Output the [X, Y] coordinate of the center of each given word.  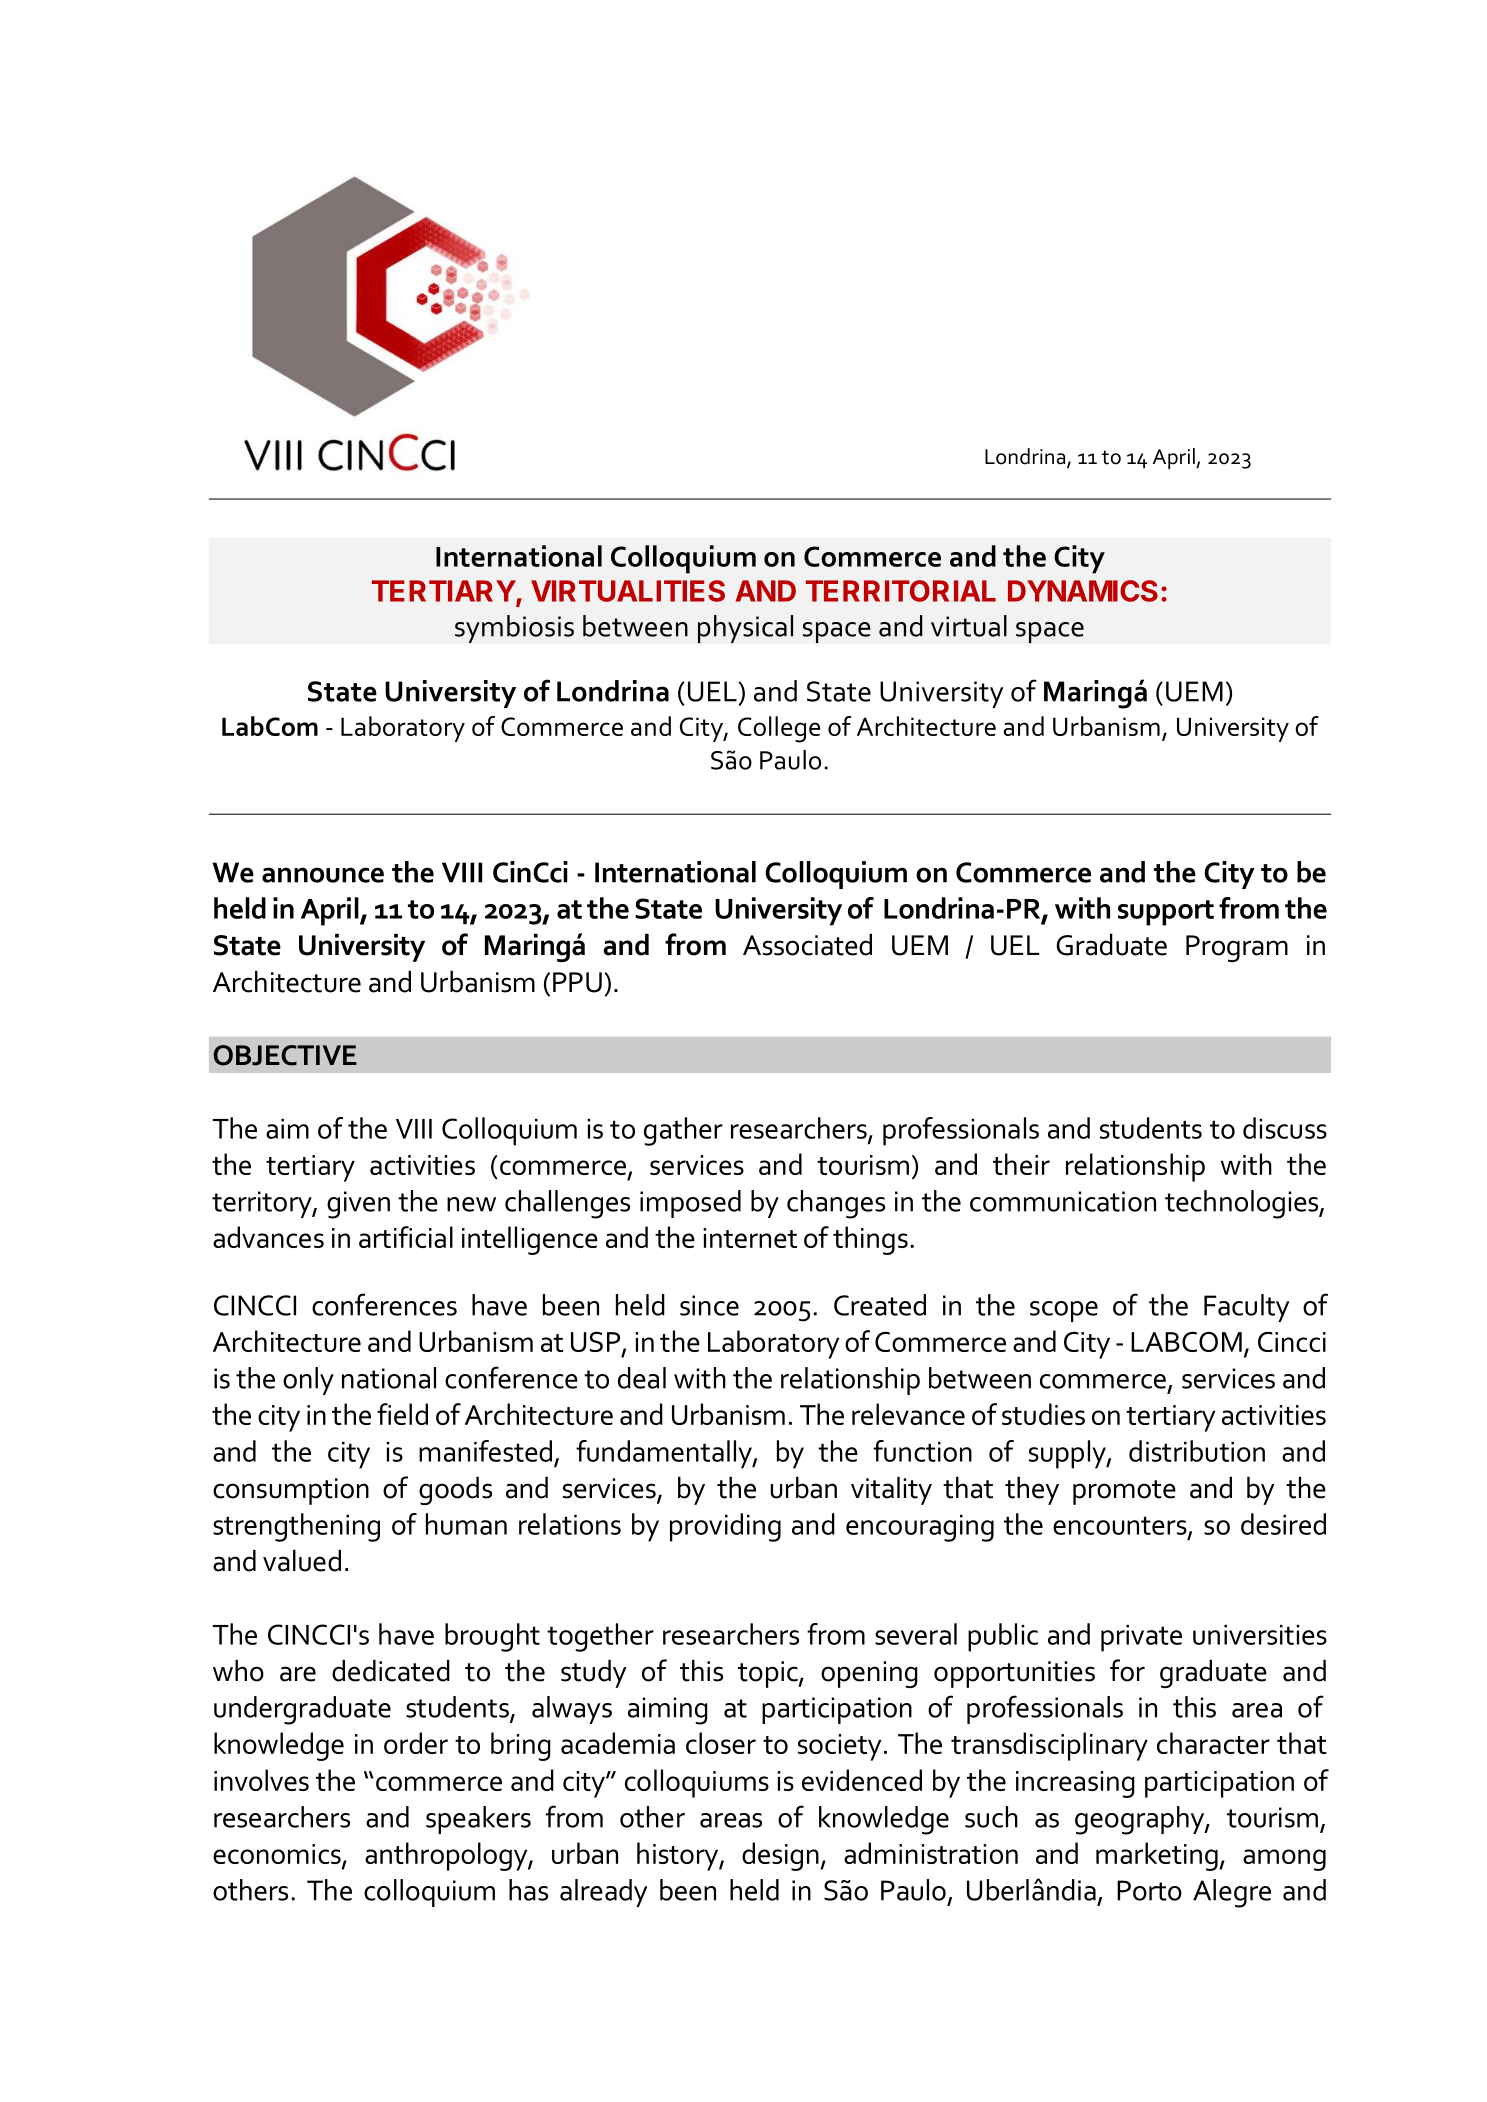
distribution [1197, 1451]
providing [725, 1527]
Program [1237, 948]
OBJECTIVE [285, 1055]
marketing [1158, 1856]
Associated [807, 945]
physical [745, 629]
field [402, 1414]
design [781, 1856]
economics [278, 1855]
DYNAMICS [1083, 591]
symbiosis [514, 629]
